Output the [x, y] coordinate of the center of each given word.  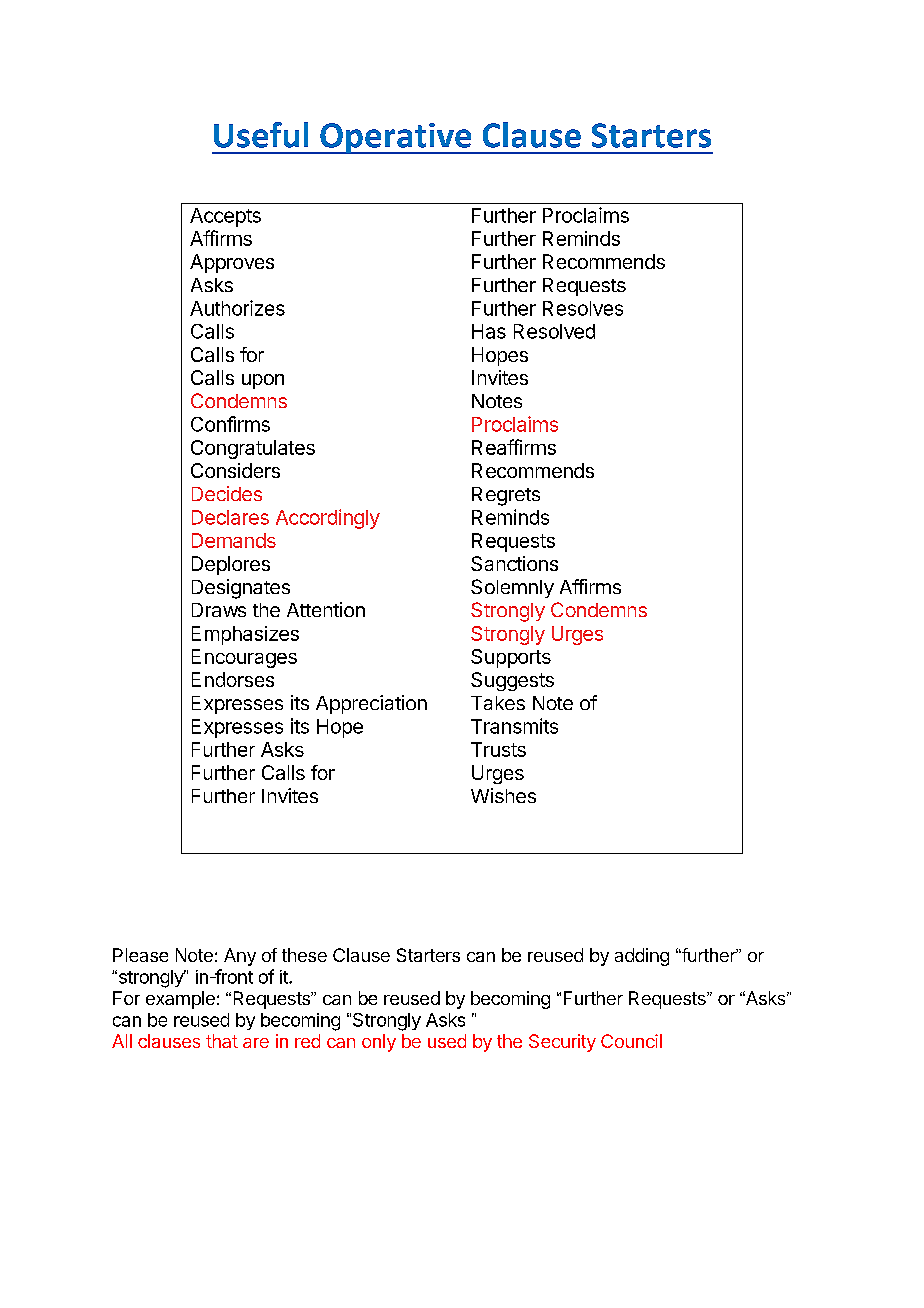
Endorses [233, 679]
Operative [396, 138]
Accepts [225, 217]
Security [562, 1043]
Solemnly [512, 588]
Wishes [503, 795]
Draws [219, 610]
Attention [326, 609]
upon [263, 381]
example [180, 1000]
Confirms [230, 424]
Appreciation [371, 704]
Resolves [583, 308]
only [379, 1043]
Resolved [554, 331]
